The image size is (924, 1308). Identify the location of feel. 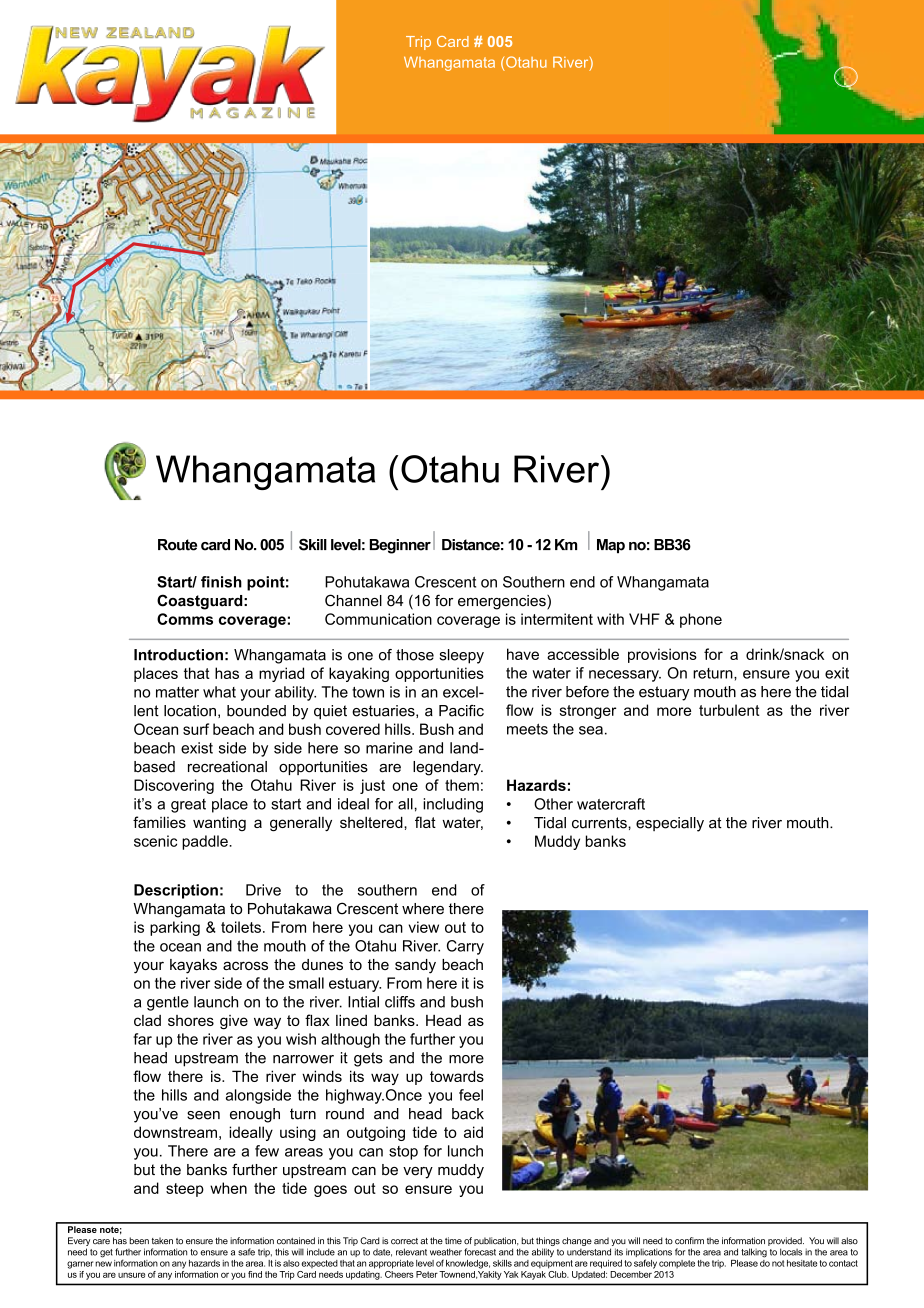
(471, 1095).
